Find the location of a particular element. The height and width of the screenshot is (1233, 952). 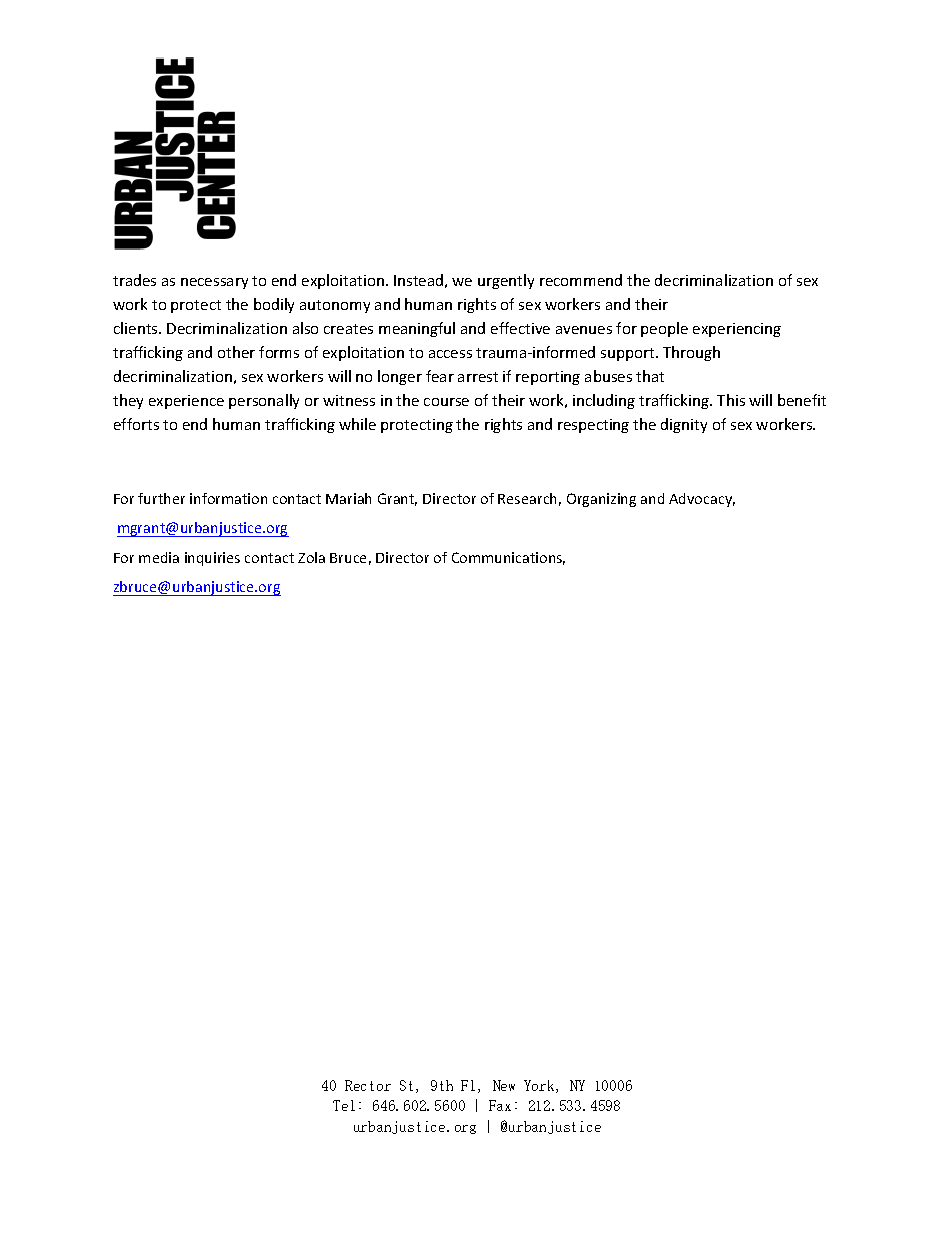

inquiries is located at coordinates (212, 559).
